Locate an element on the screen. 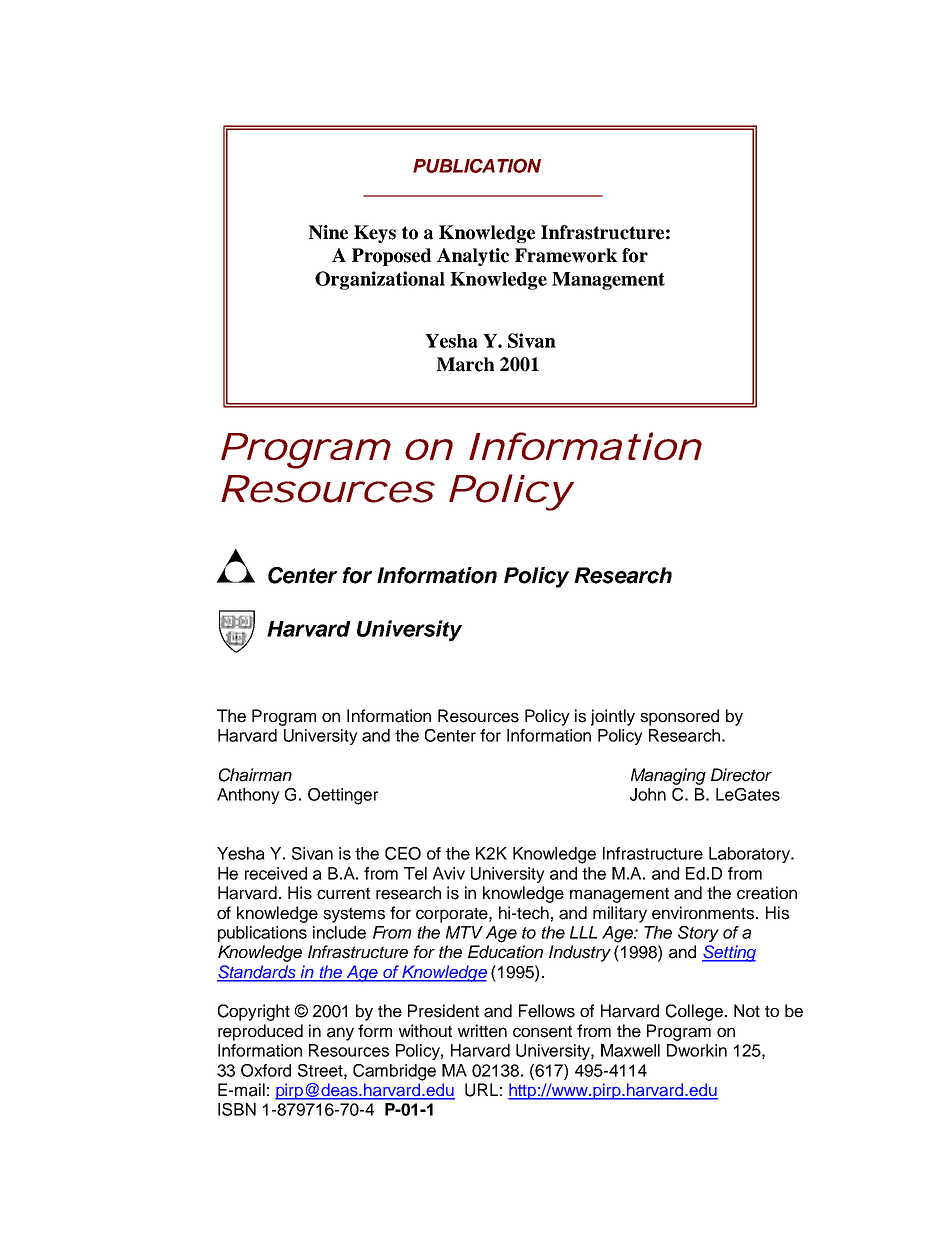  Nine is located at coordinates (328, 232).
